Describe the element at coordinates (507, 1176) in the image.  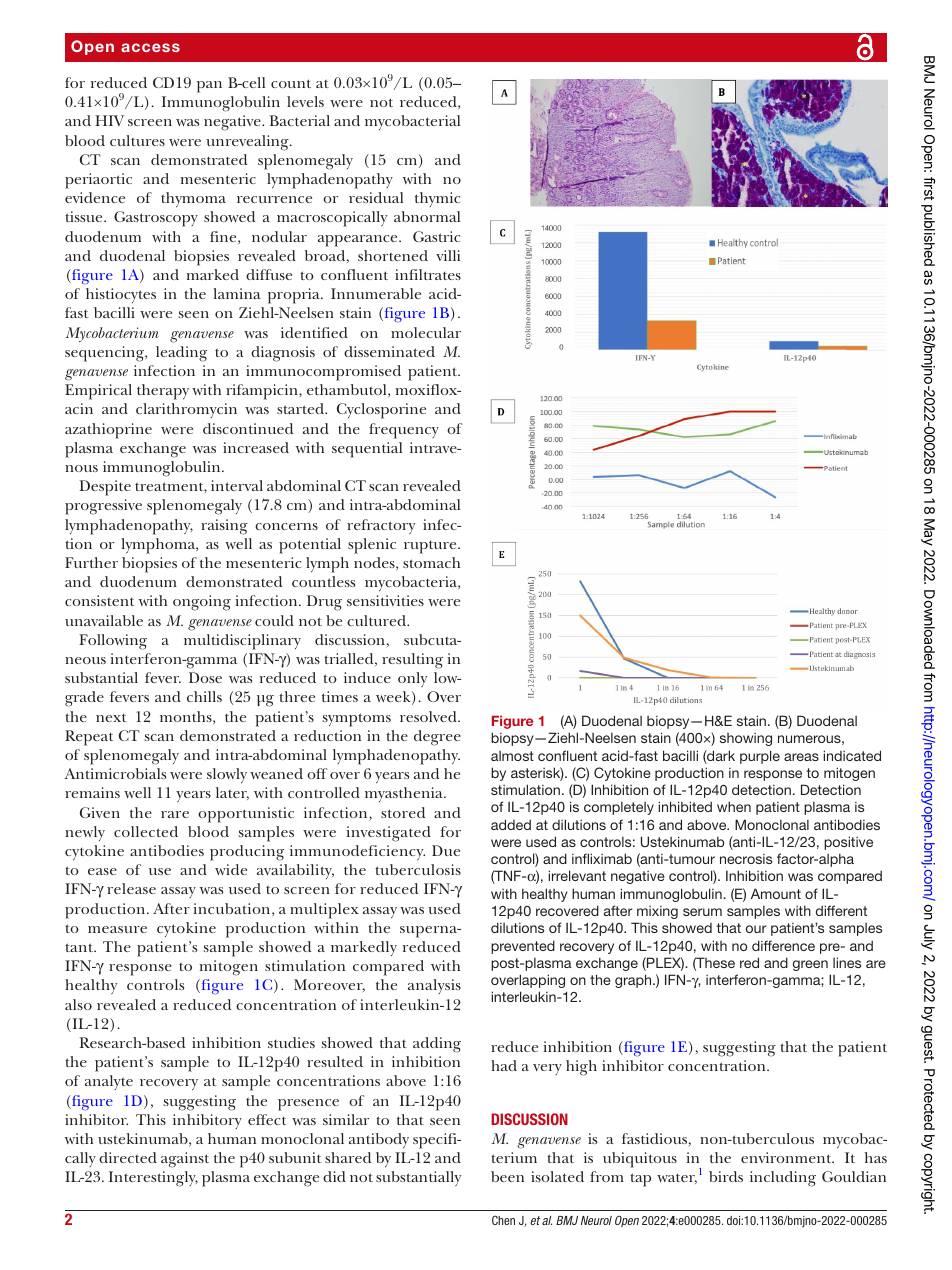
I see `been` at that location.
